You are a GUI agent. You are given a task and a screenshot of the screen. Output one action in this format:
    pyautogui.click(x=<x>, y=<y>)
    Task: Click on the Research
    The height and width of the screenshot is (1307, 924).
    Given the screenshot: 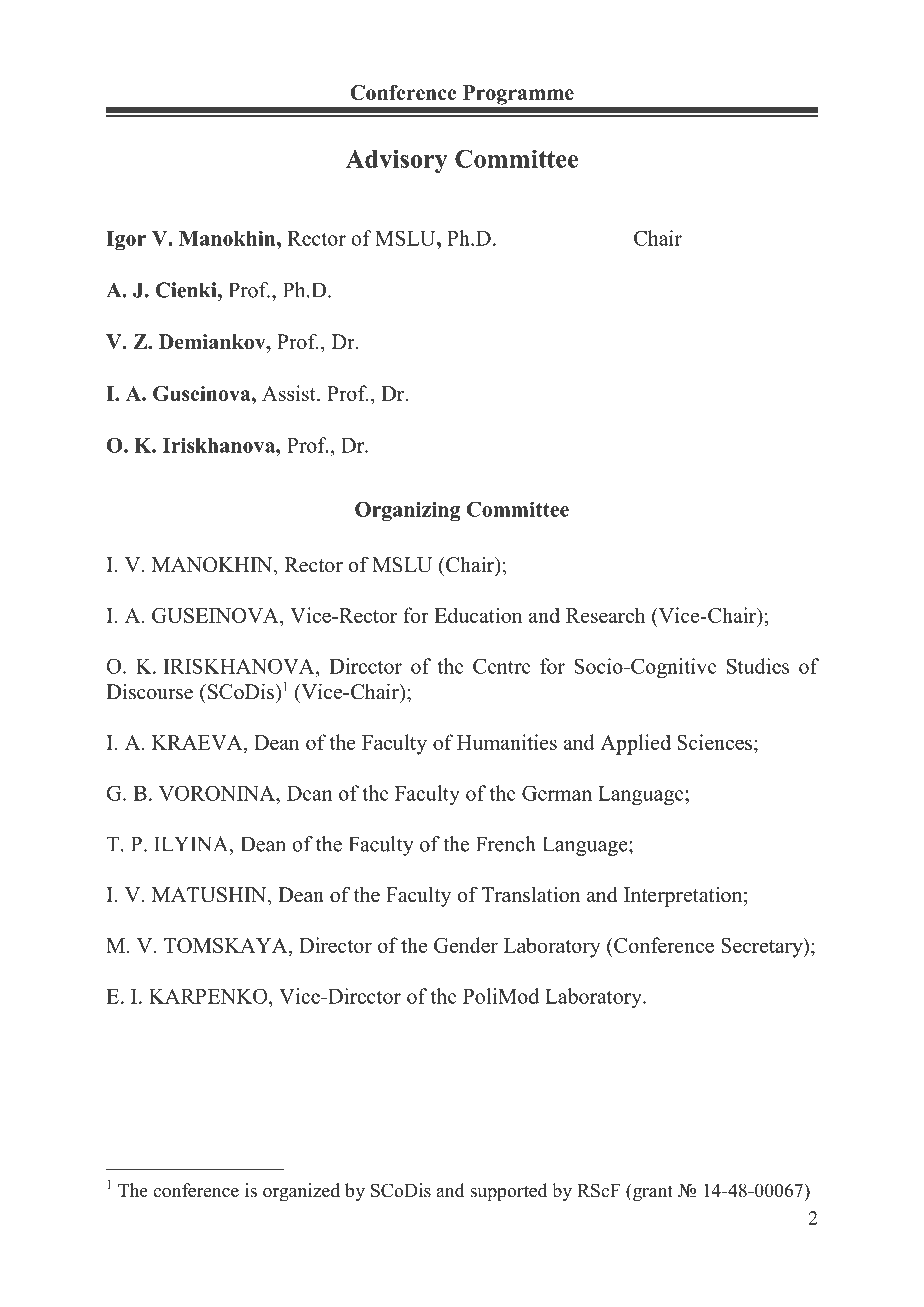 What is the action you would take?
    pyautogui.click(x=606, y=615)
